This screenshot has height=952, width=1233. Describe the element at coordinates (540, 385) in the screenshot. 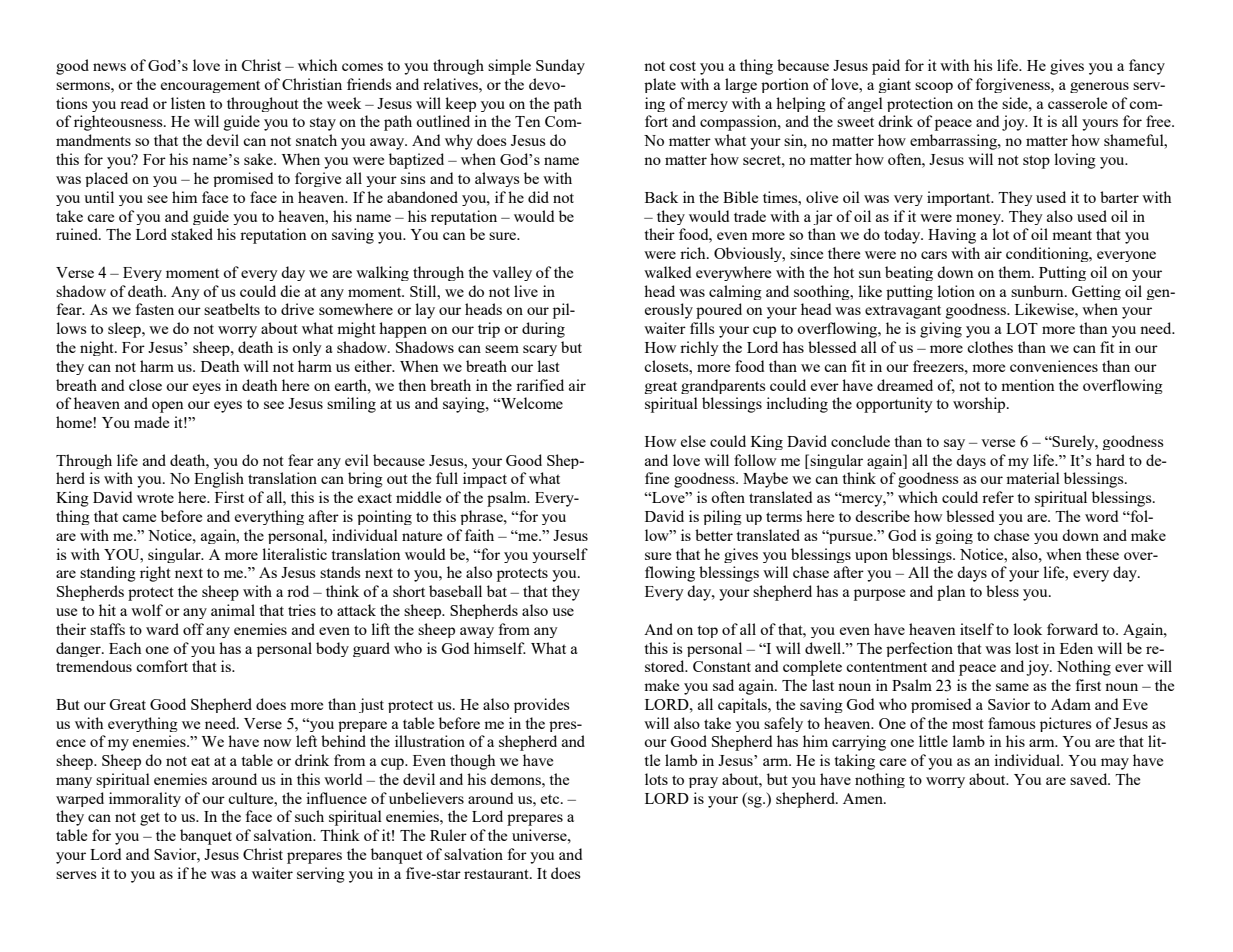

I see `rarified` at that location.
